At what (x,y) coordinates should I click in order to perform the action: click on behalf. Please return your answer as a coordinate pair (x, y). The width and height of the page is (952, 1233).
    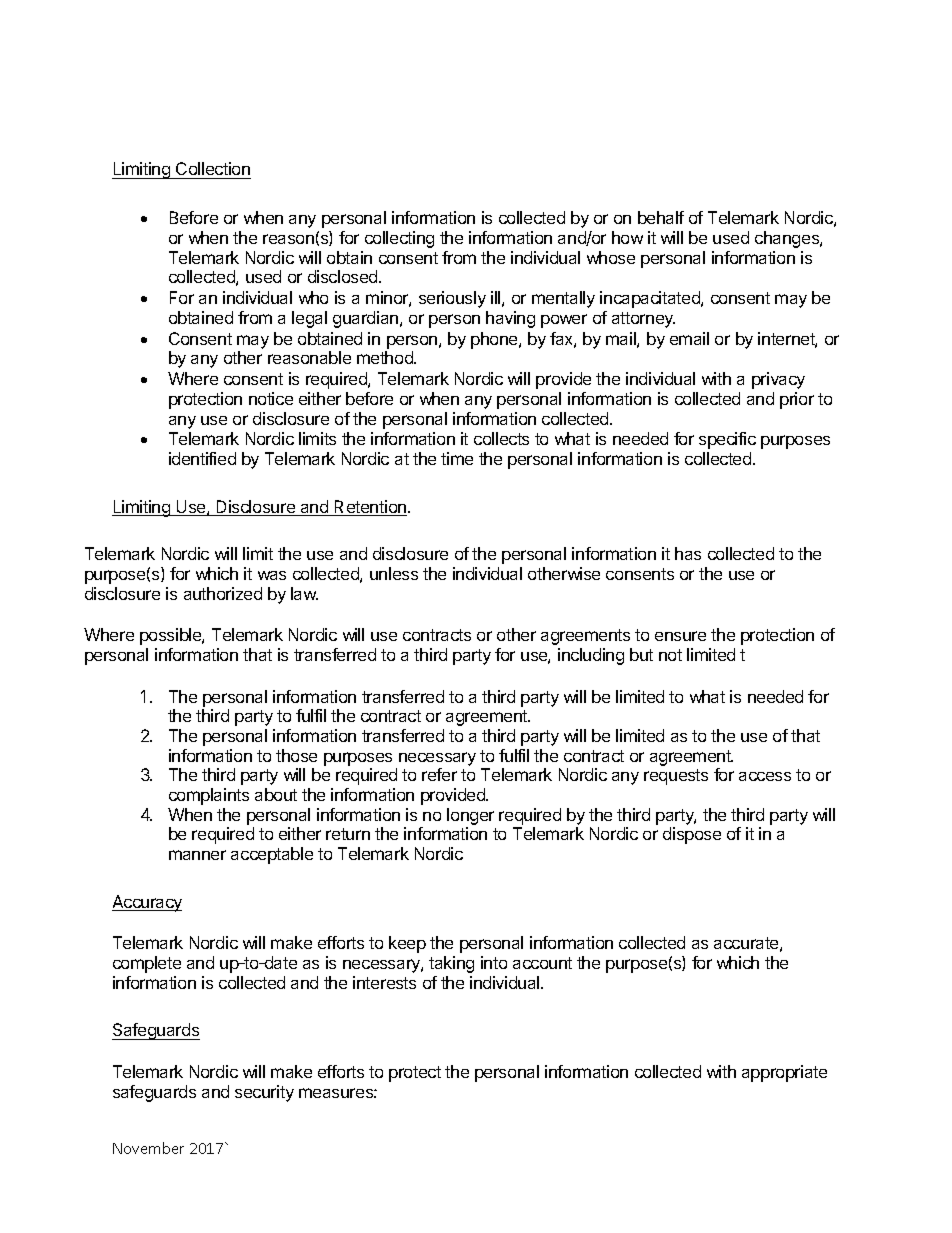
    Looking at the image, I should click on (661, 217).
